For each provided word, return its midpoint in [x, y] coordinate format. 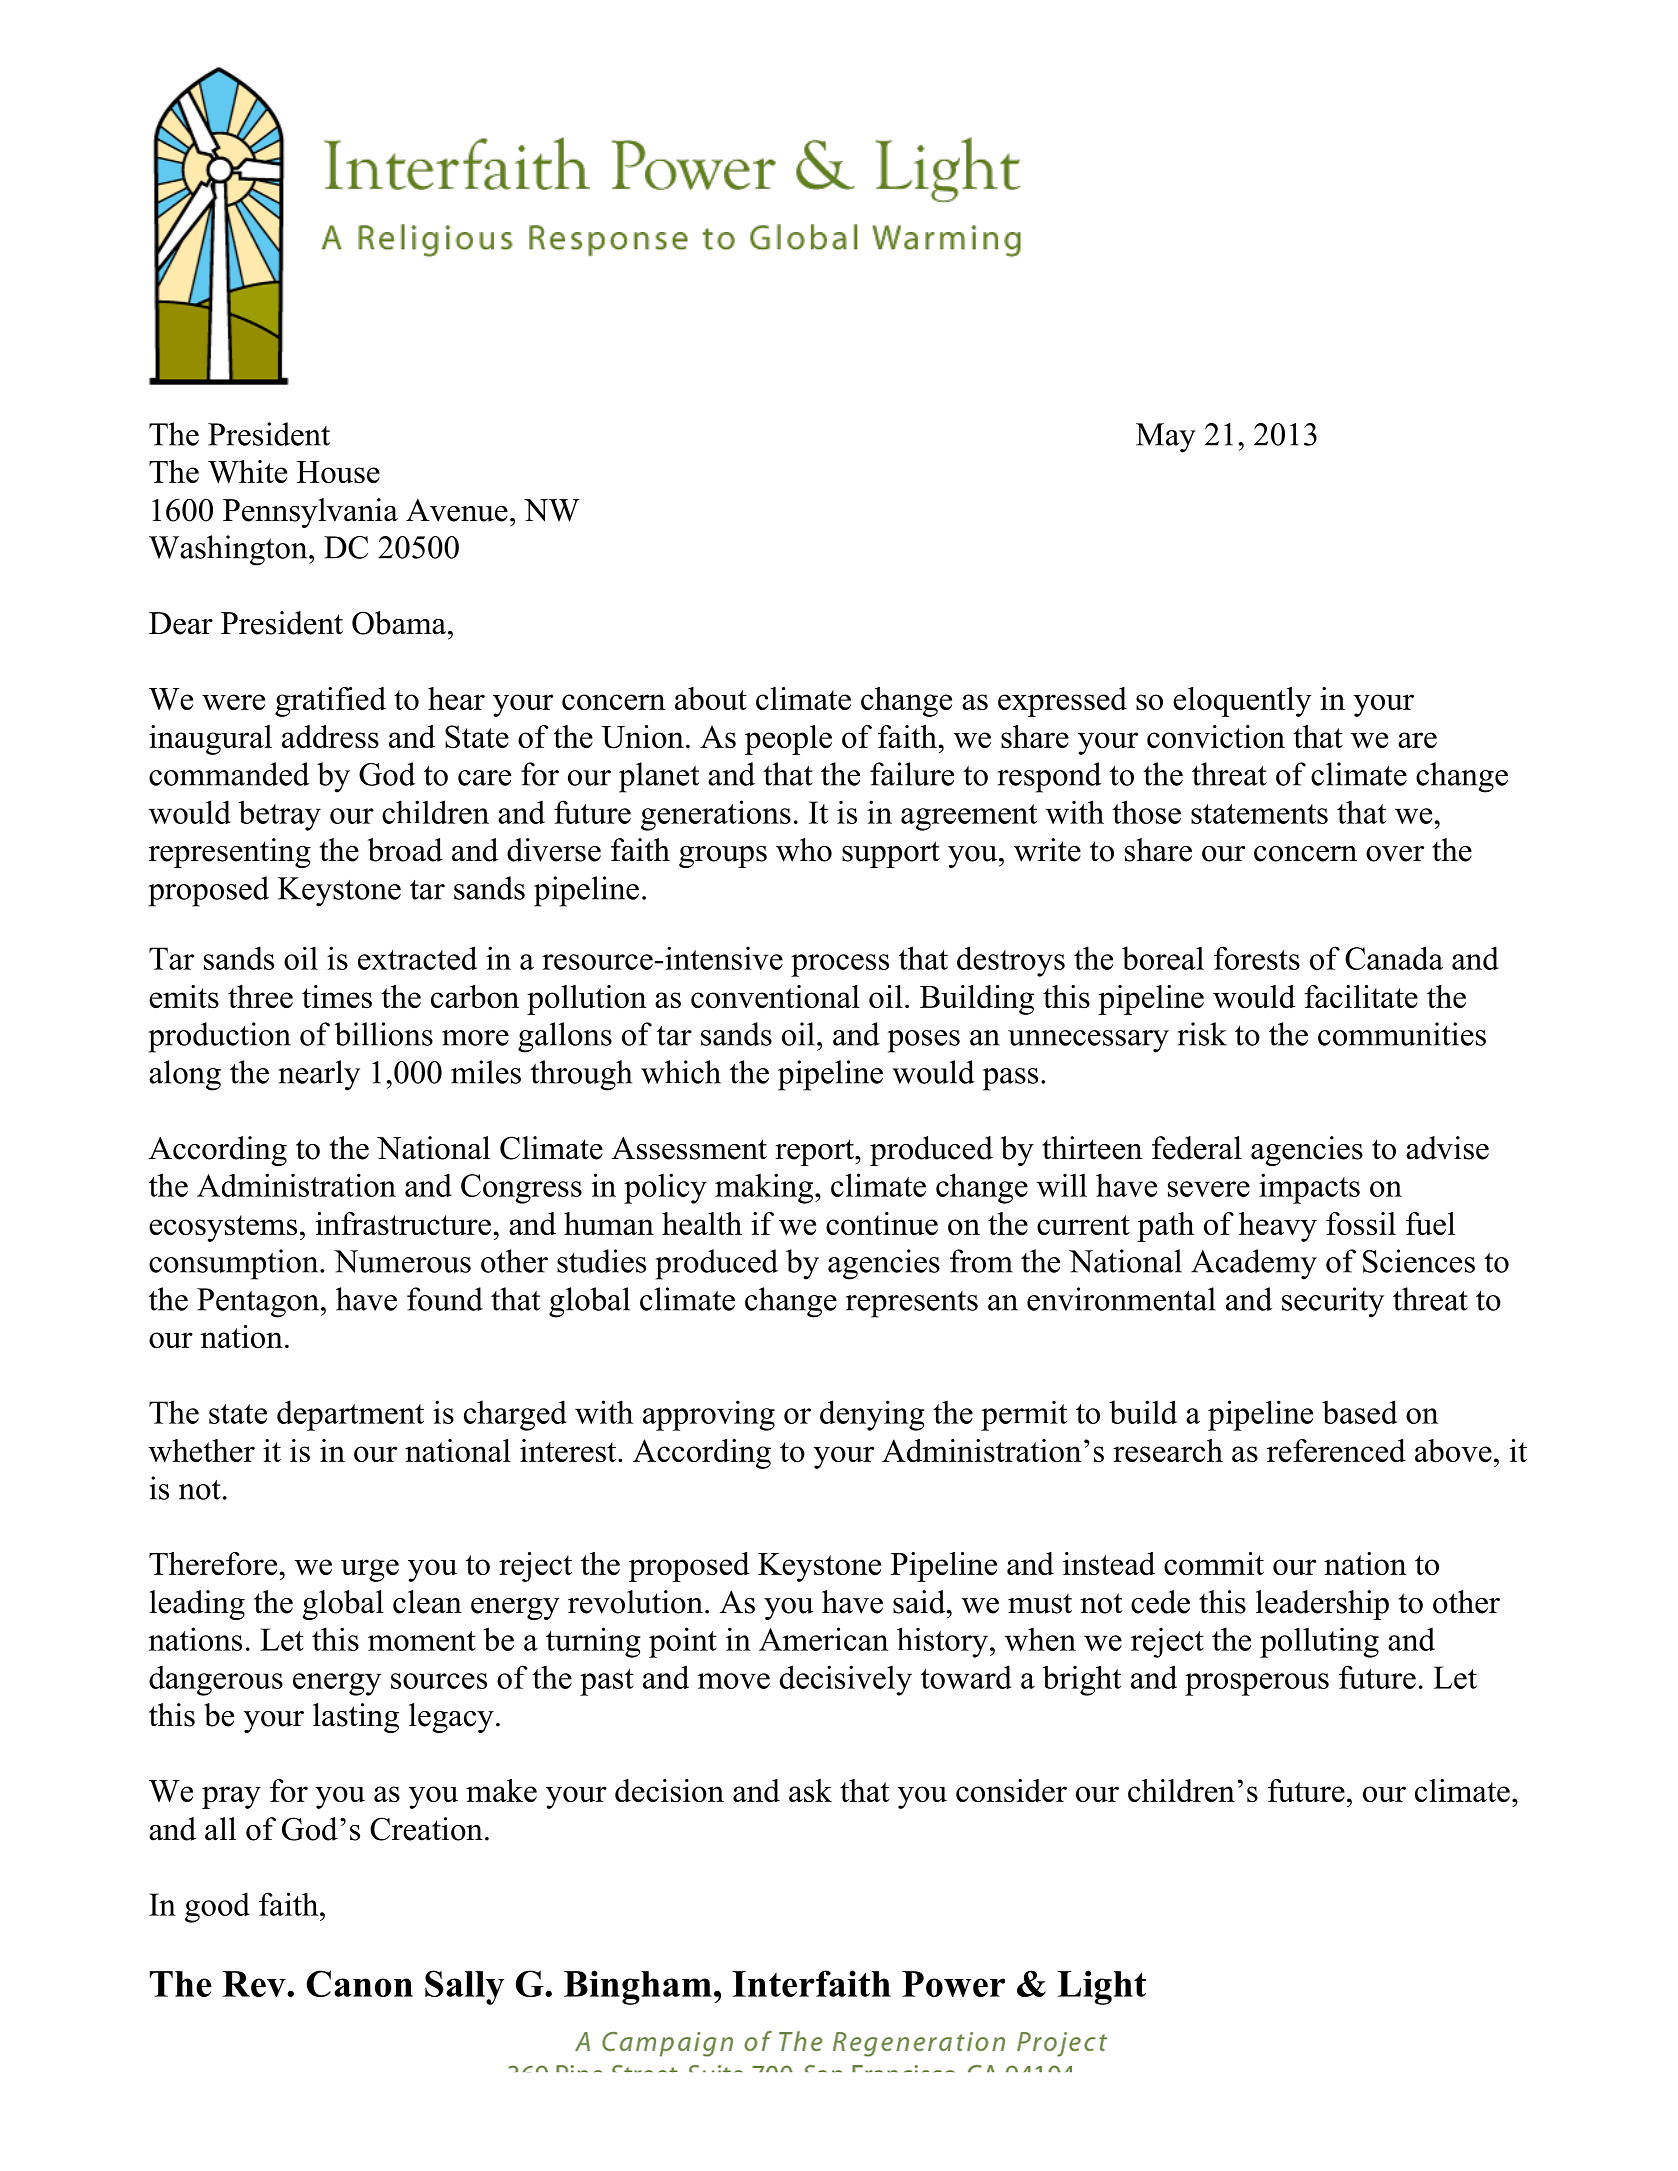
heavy [1278, 1227]
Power [953, 1984]
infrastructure [403, 1223]
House [338, 472]
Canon [359, 1983]
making [765, 1188]
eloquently [1242, 702]
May [1166, 438]
